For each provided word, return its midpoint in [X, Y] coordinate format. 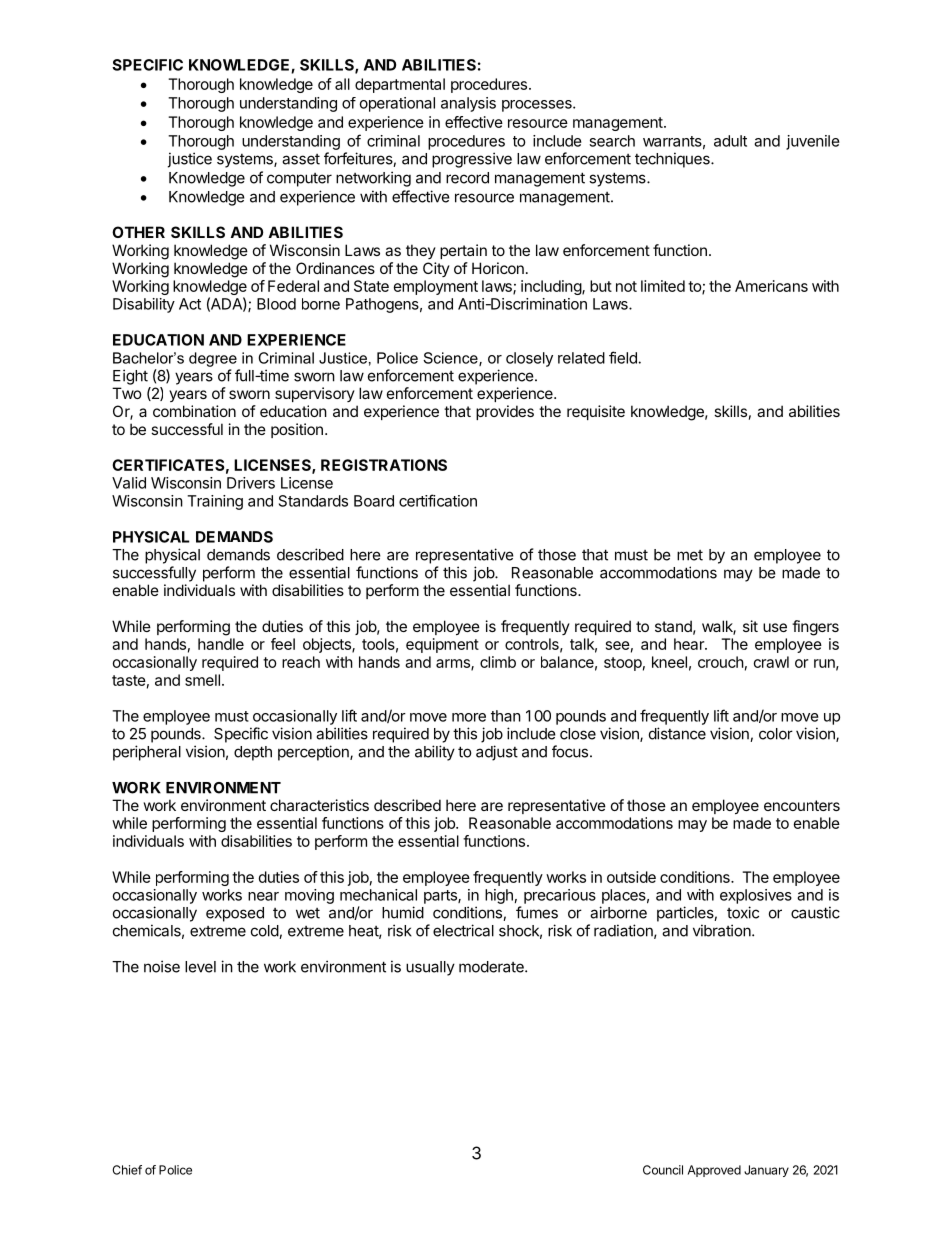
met [690, 555]
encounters [802, 805]
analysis [468, 104]
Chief [127, 1170]
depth [253, 753]
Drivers [251, 483]
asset [301, 159]
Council [663, 1170]
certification [438, 500]
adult [730, 141]
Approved [714, 1171]
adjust [497, 753]
